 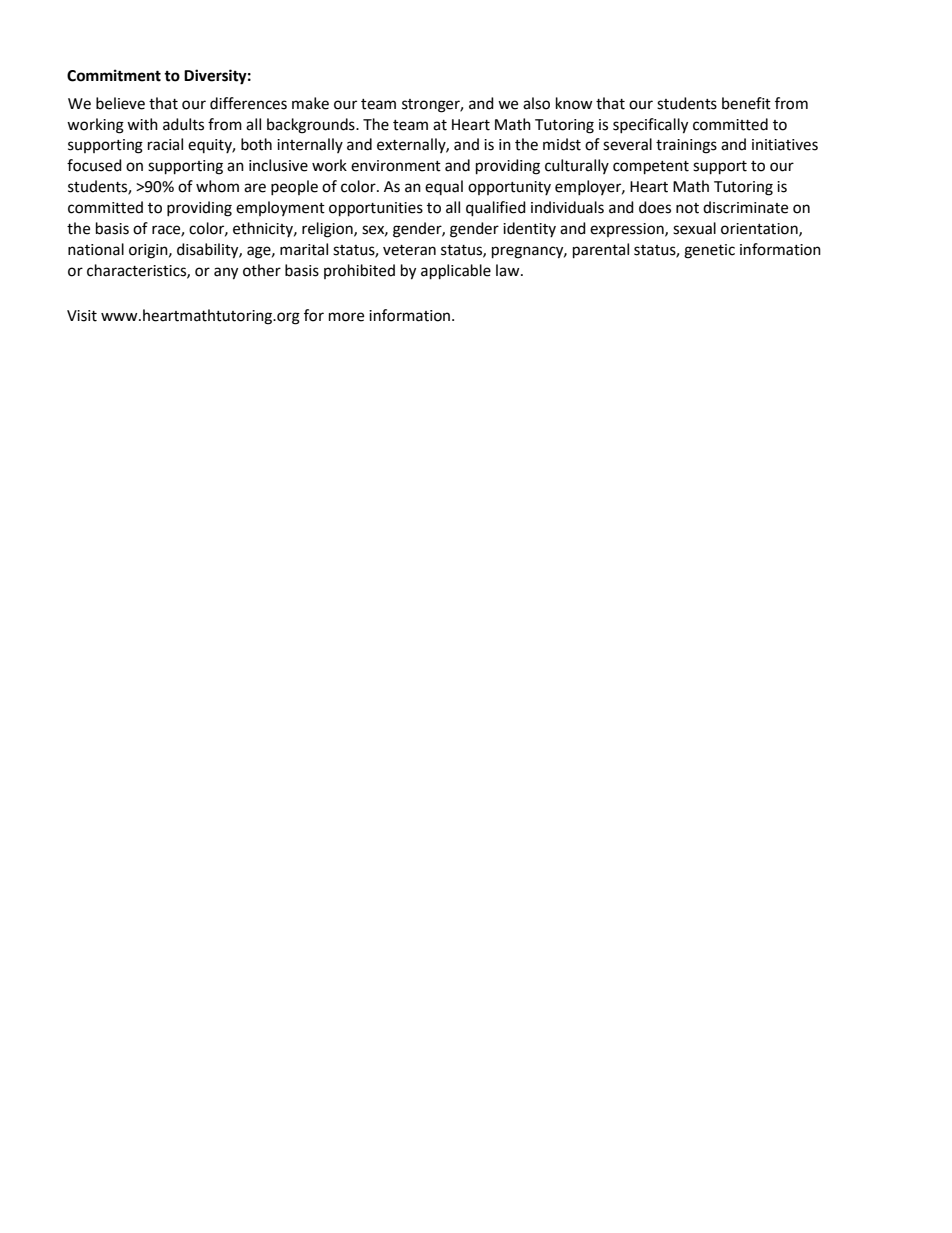 What do you see at coordinates (217, 186) in the document?
I see `whom` at bounding box center [217, 186].
